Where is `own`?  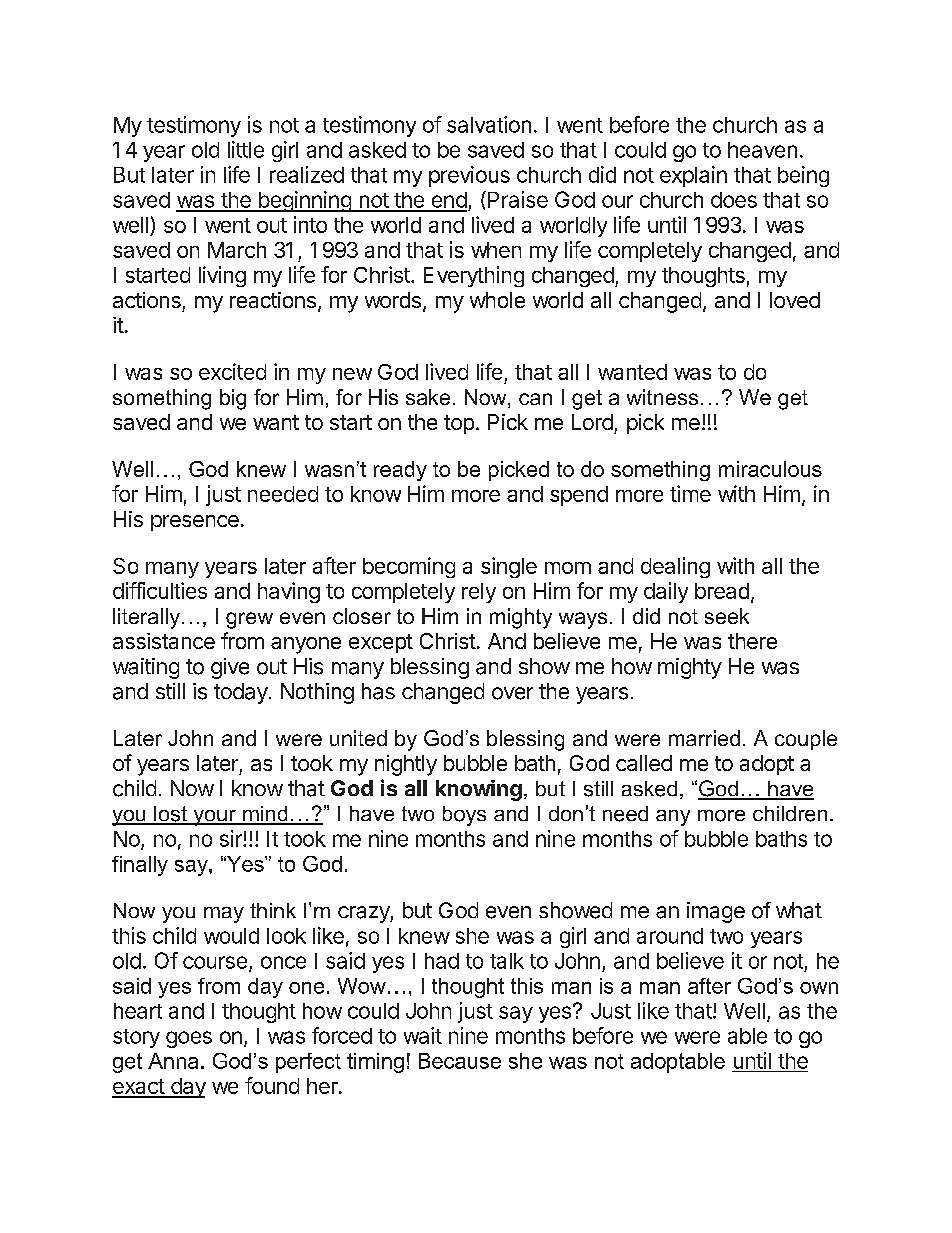 own is located at coordinates (819, 988).
